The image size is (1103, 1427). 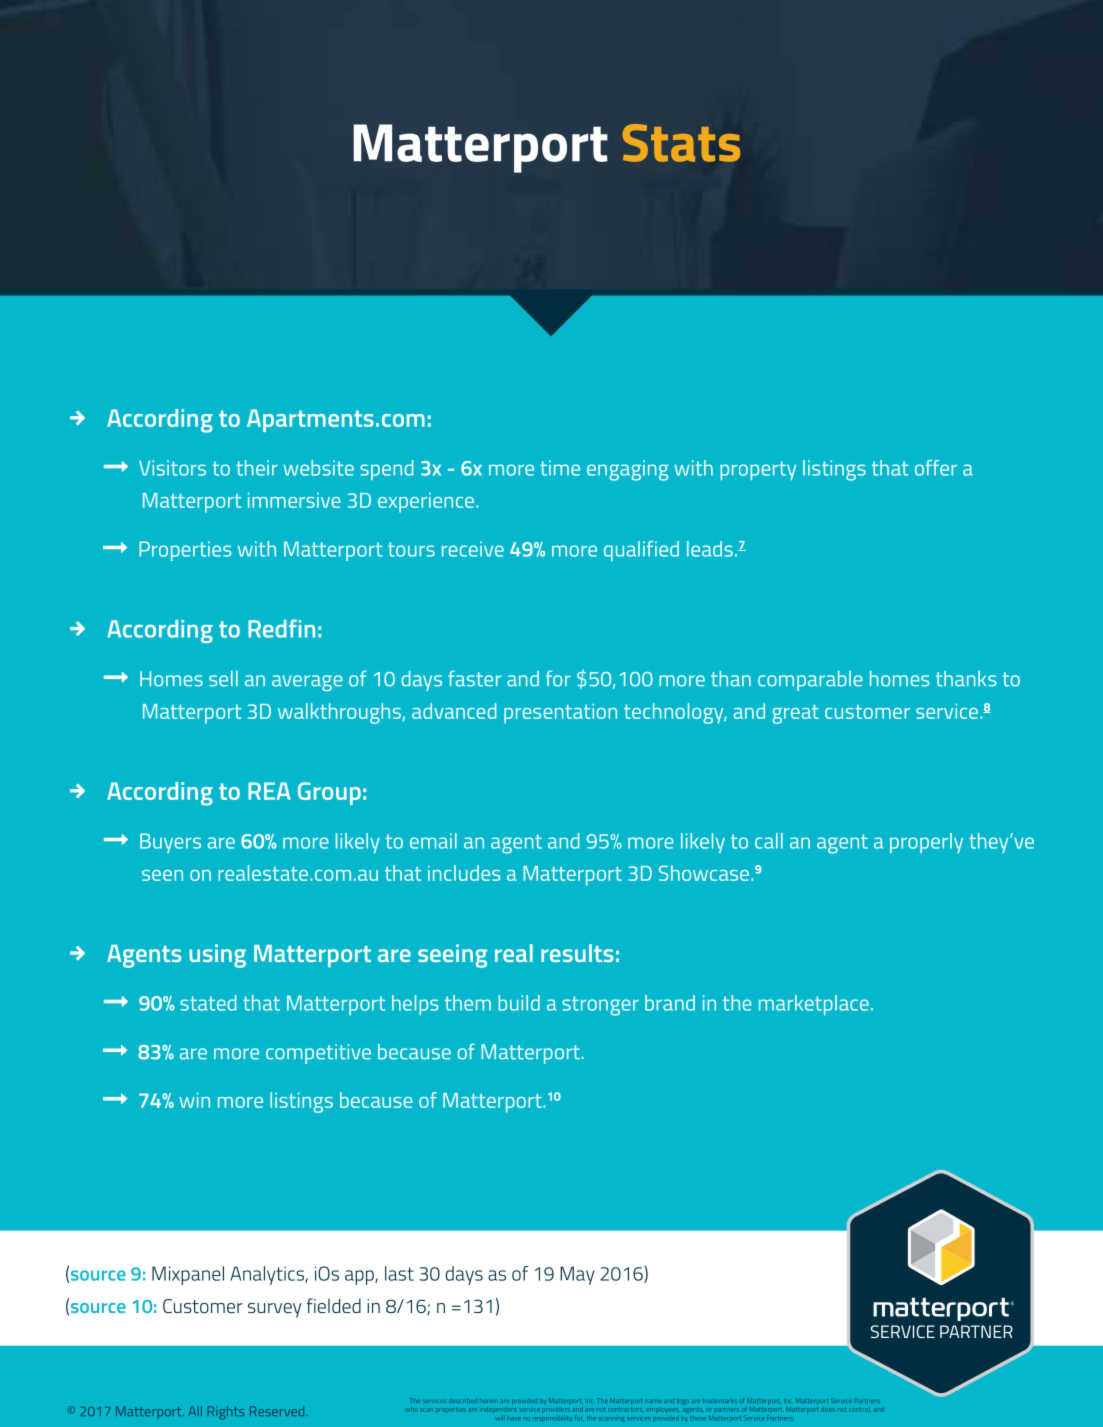 What do you see at coordinates (223, 679) in the document?
I see `sell` at bounding box center [223, 679].
